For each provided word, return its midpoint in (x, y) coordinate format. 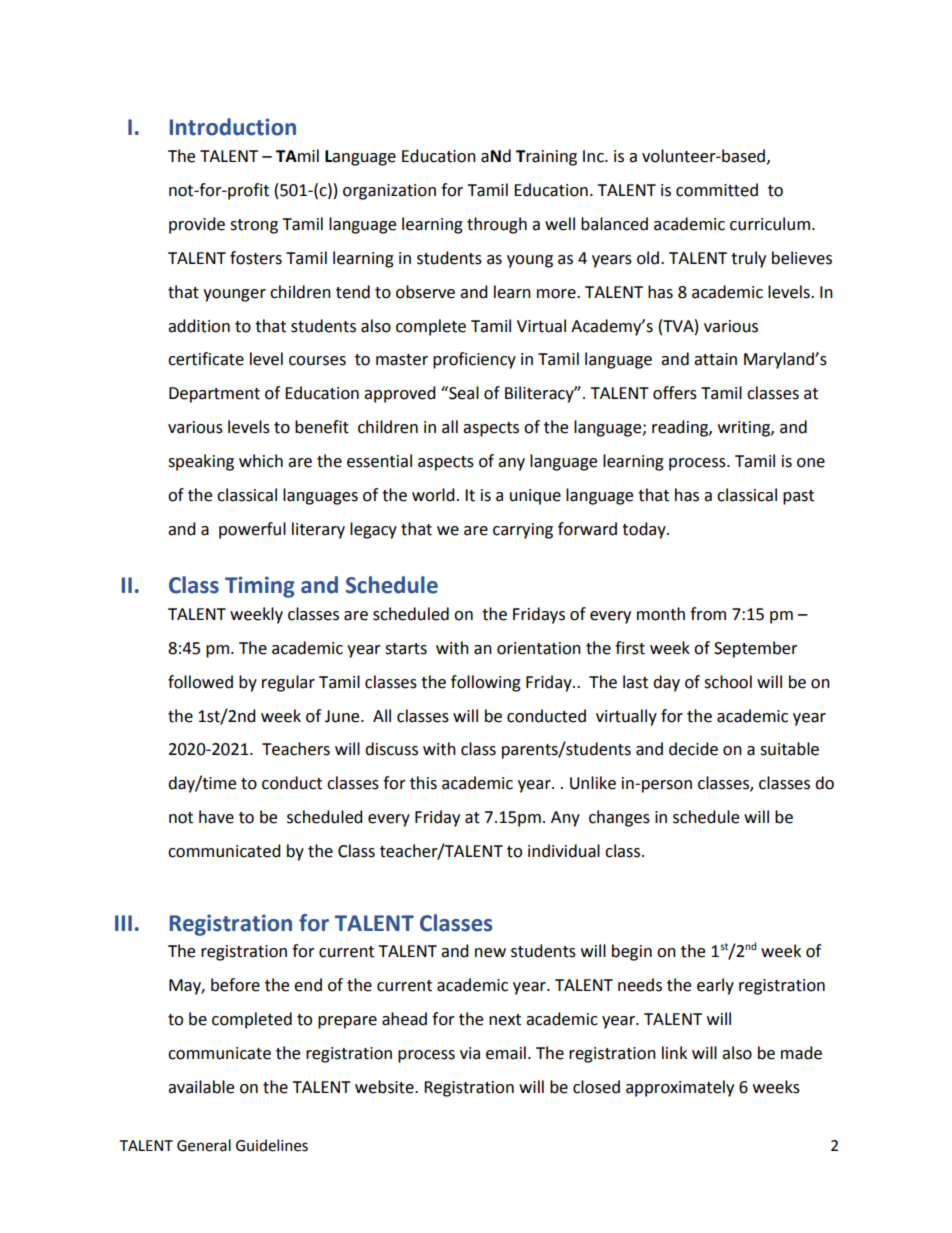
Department (214, 395)
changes (619, 818)
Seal (463, 393)
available (201, 1087)
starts (406, 649)
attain (715, 359)
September (756, 649)
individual (564, 851)
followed (200, 682)
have (216, 817)
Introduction (233, 127)
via (470, 1053)
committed (717, 190)
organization (389, 192)
